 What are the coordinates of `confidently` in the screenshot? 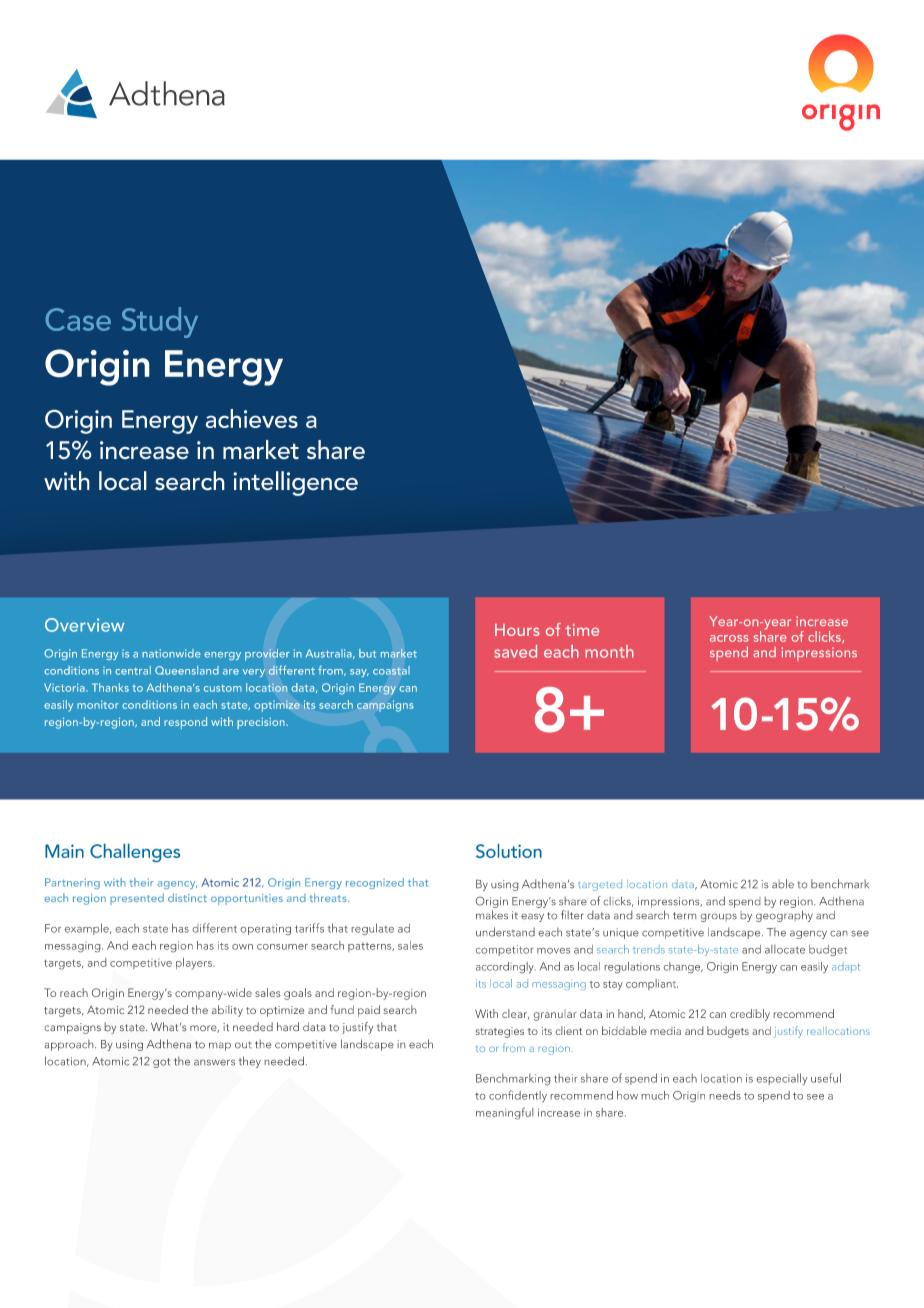 It's located at (518, 1096).
